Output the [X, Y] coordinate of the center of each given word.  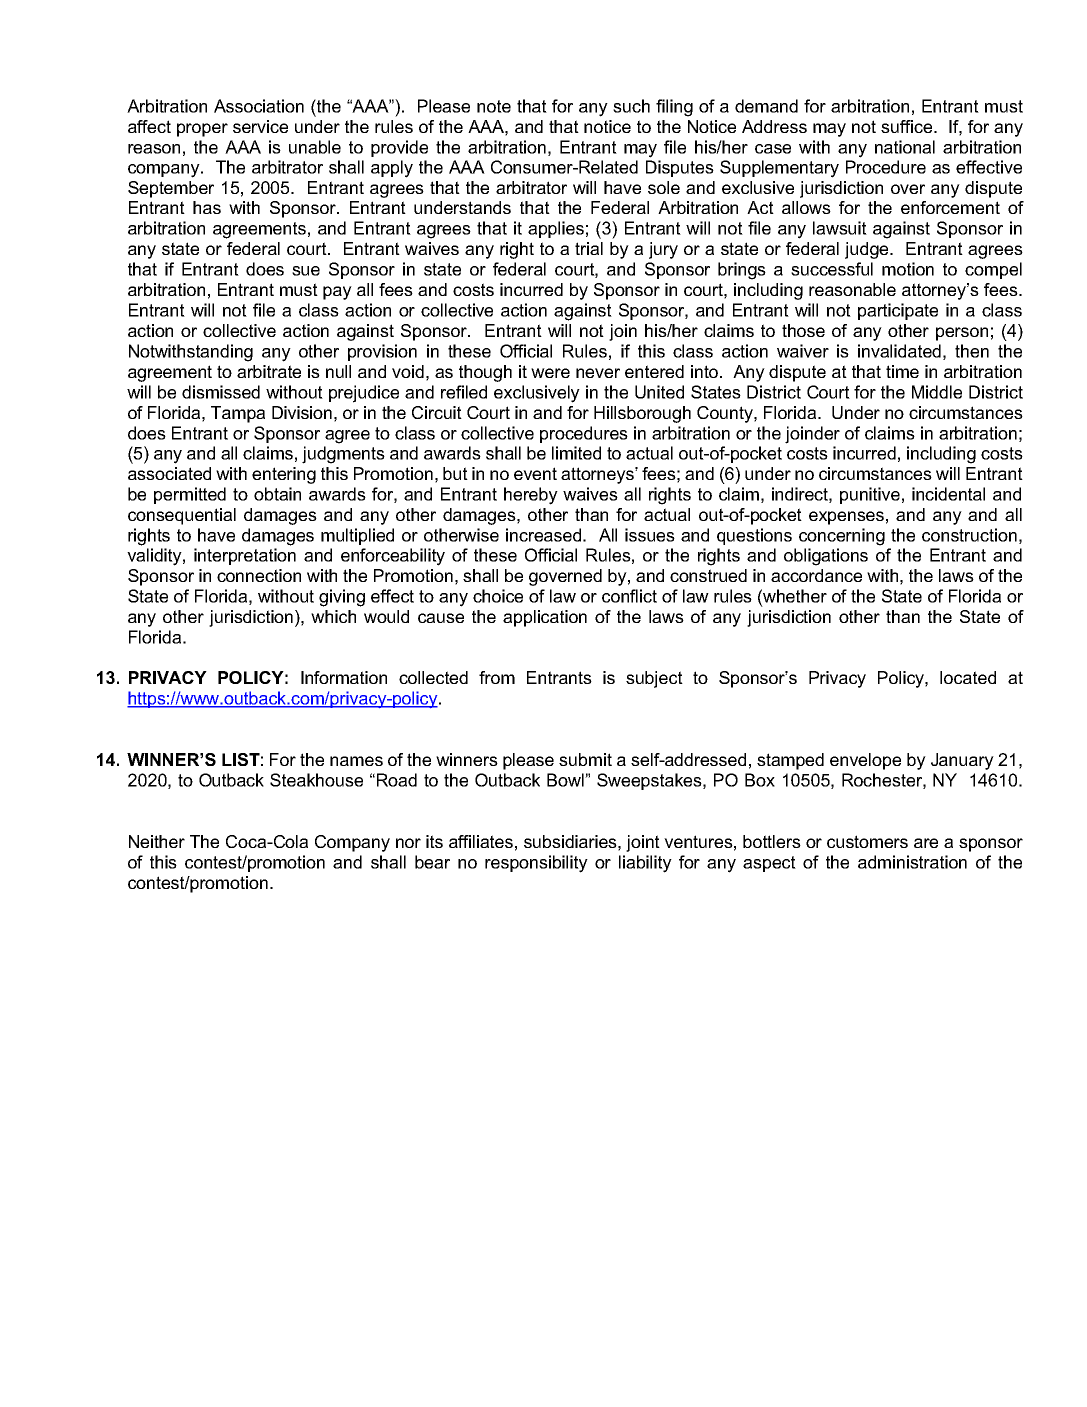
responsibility [536, 864]
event [535, 473]
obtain [277, 494]
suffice [908, 126]
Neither [157, 841]
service [260, 126]
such [631, 106]
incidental [948, 494]
